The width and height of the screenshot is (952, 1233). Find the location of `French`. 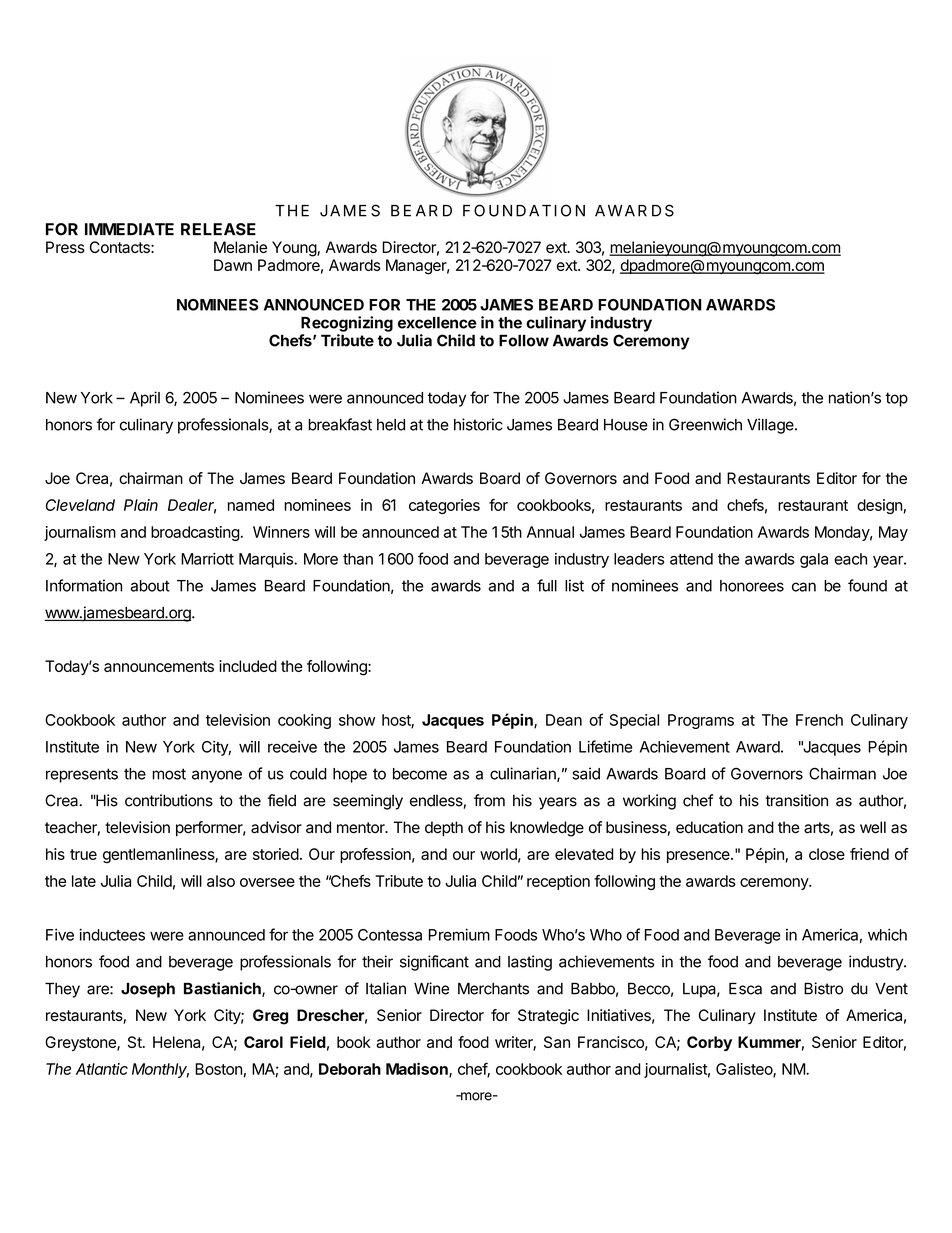

French is located at coordinates (819, 720).
